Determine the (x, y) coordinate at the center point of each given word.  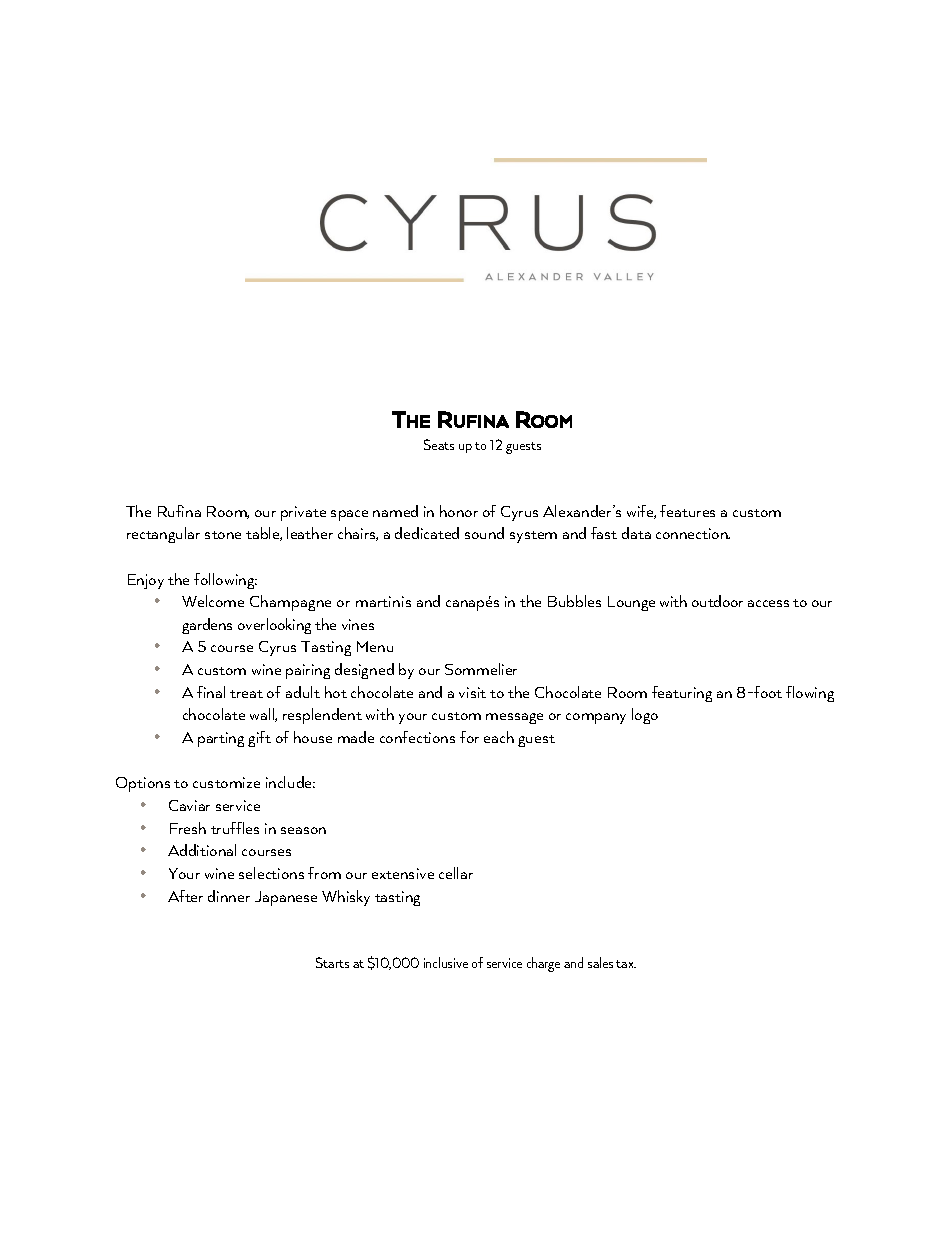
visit (472, 692)
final (211, 692)
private (303, 513)
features (687, 511)
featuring (682, 694)
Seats (439, 444)
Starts (332, 962)
